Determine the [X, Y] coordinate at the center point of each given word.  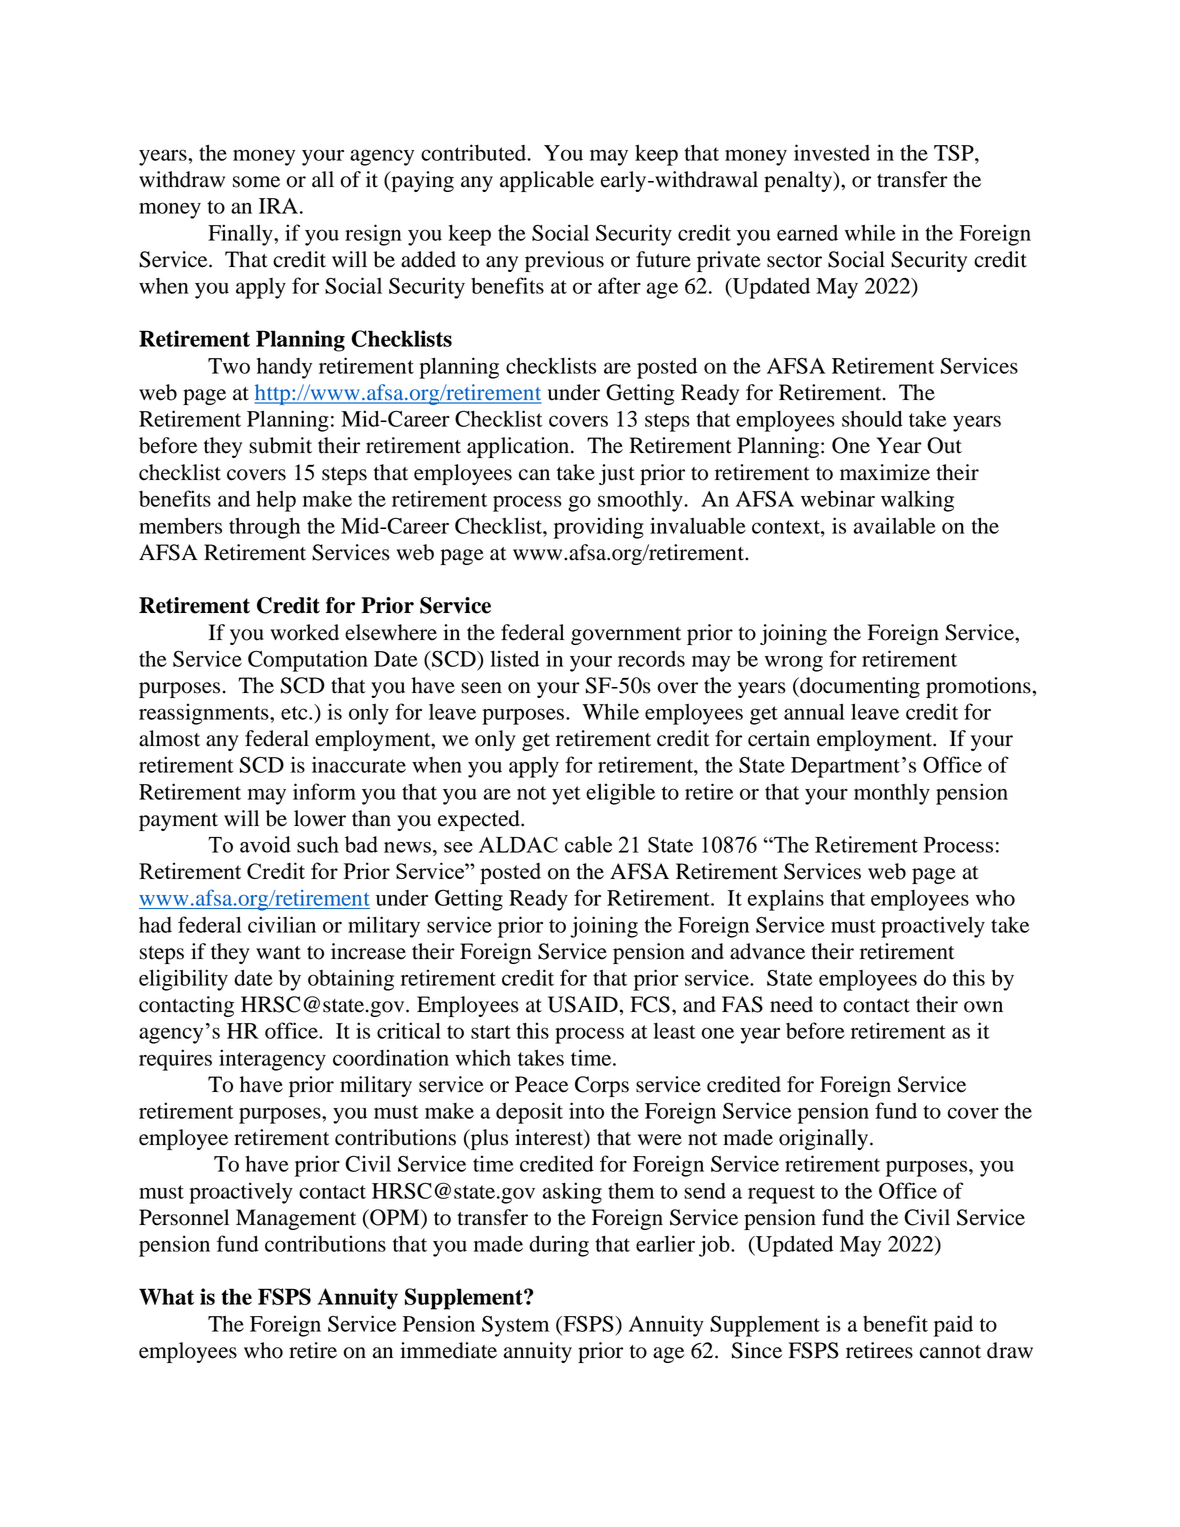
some [256, 182]
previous [564, 261]
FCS [650, 1004]
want [278, 953]
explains [786, 900]
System [515, 1326]
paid [953, 1326]
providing [599, 528]
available [895, 525]
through [264, 528]
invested [832, 152]
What [166, 1296]
